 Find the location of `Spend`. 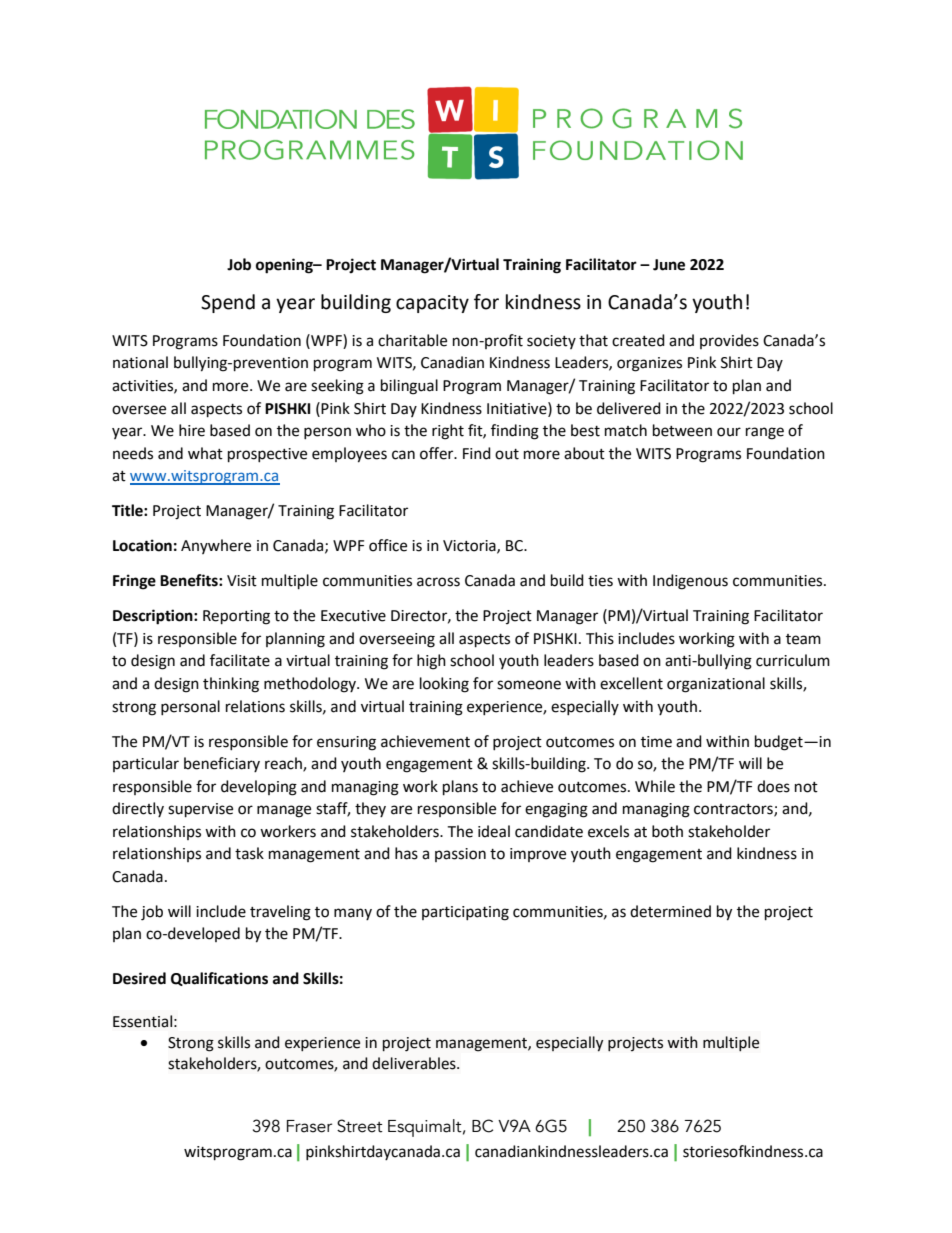

Spend is located at coordinates (228, 303).
